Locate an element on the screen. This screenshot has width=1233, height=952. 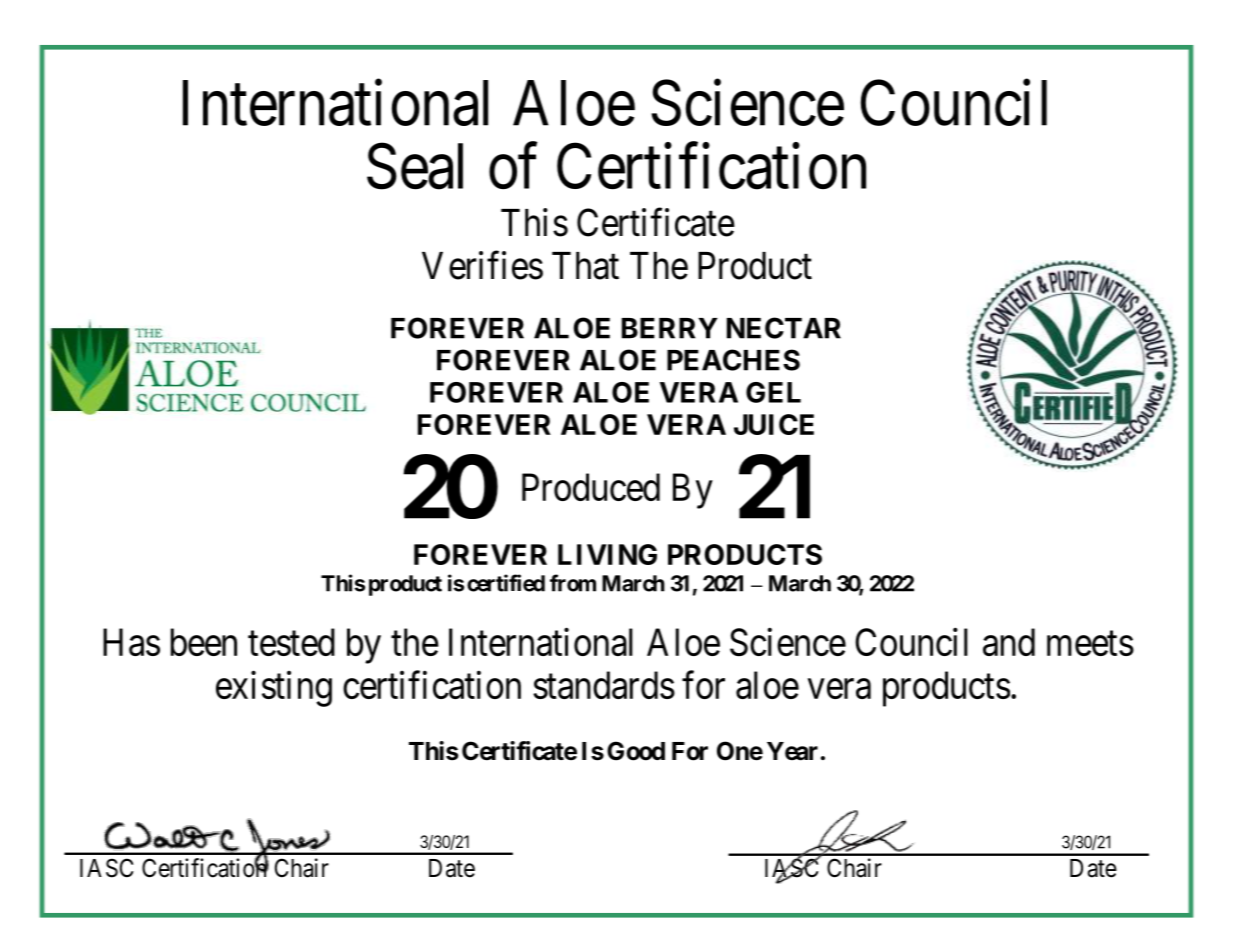
BERRY is located at coordinates (670, 328).
